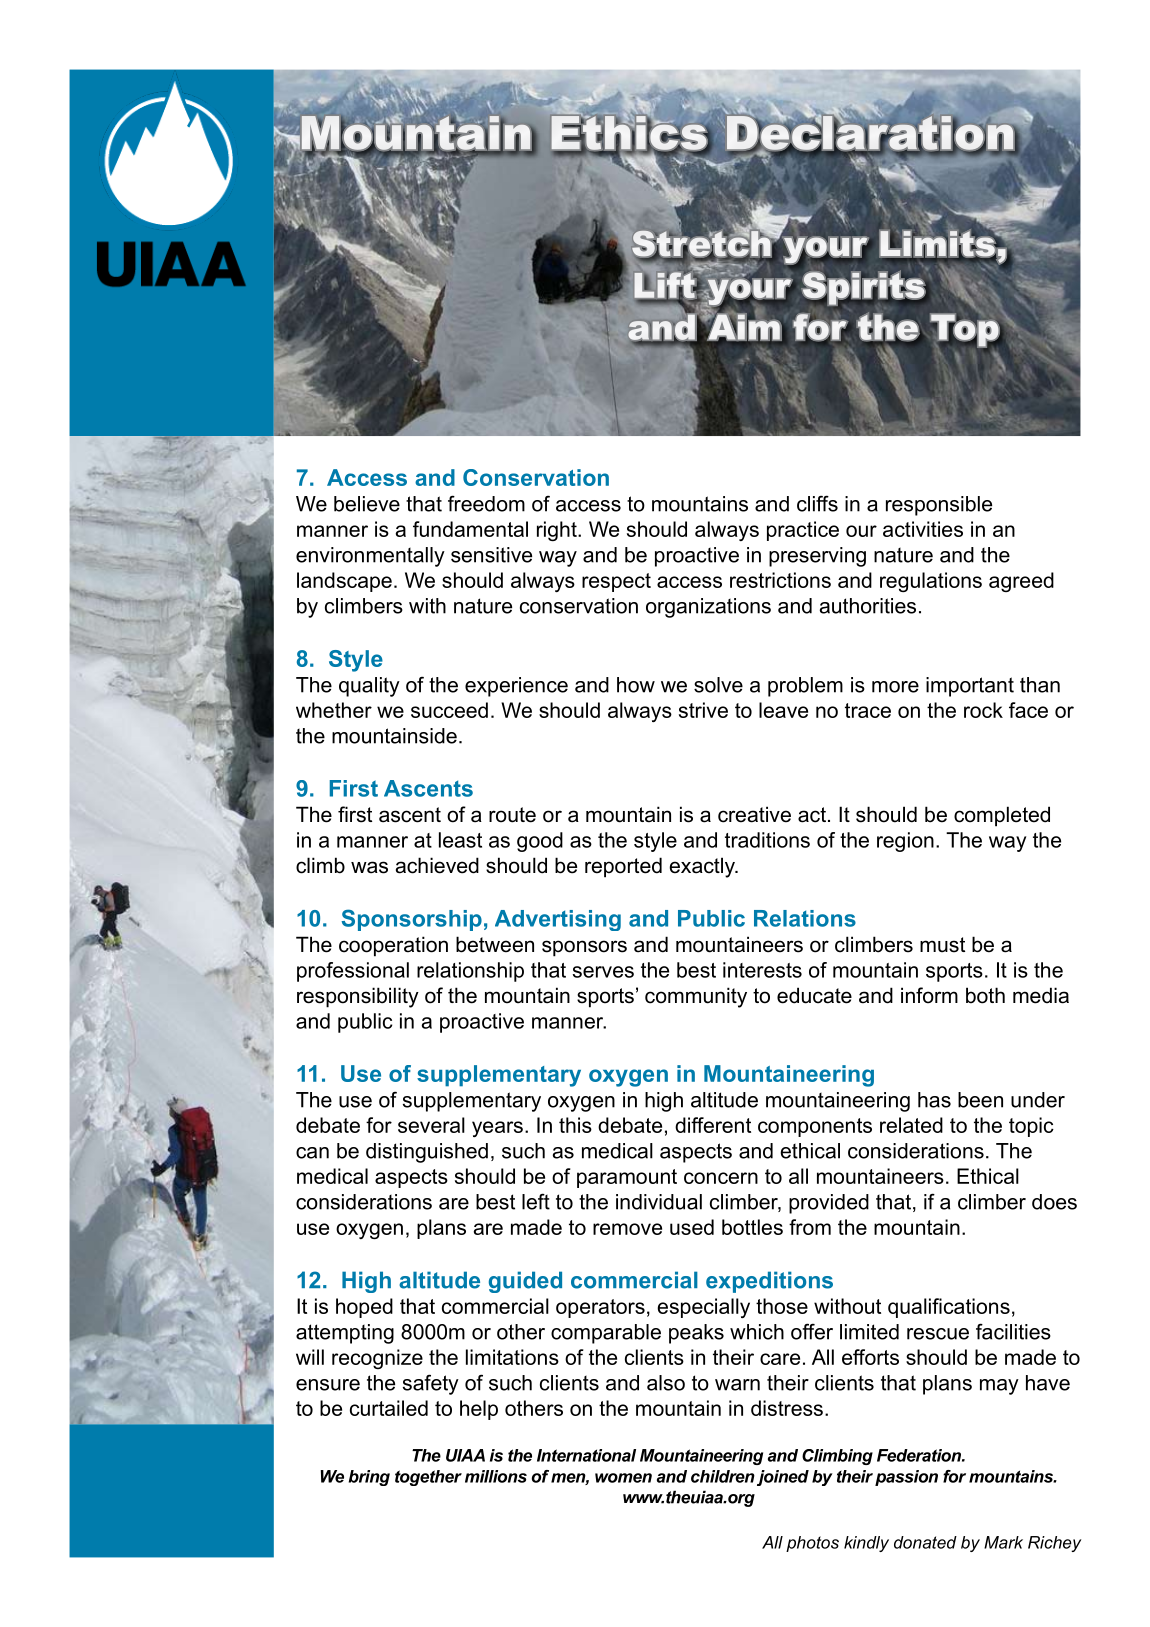 Image resolution: width=1150 pixels, height=1627 pixels. Describe the element at coordinates (367, 504) in the screenshot. I see `believe` at that location.
